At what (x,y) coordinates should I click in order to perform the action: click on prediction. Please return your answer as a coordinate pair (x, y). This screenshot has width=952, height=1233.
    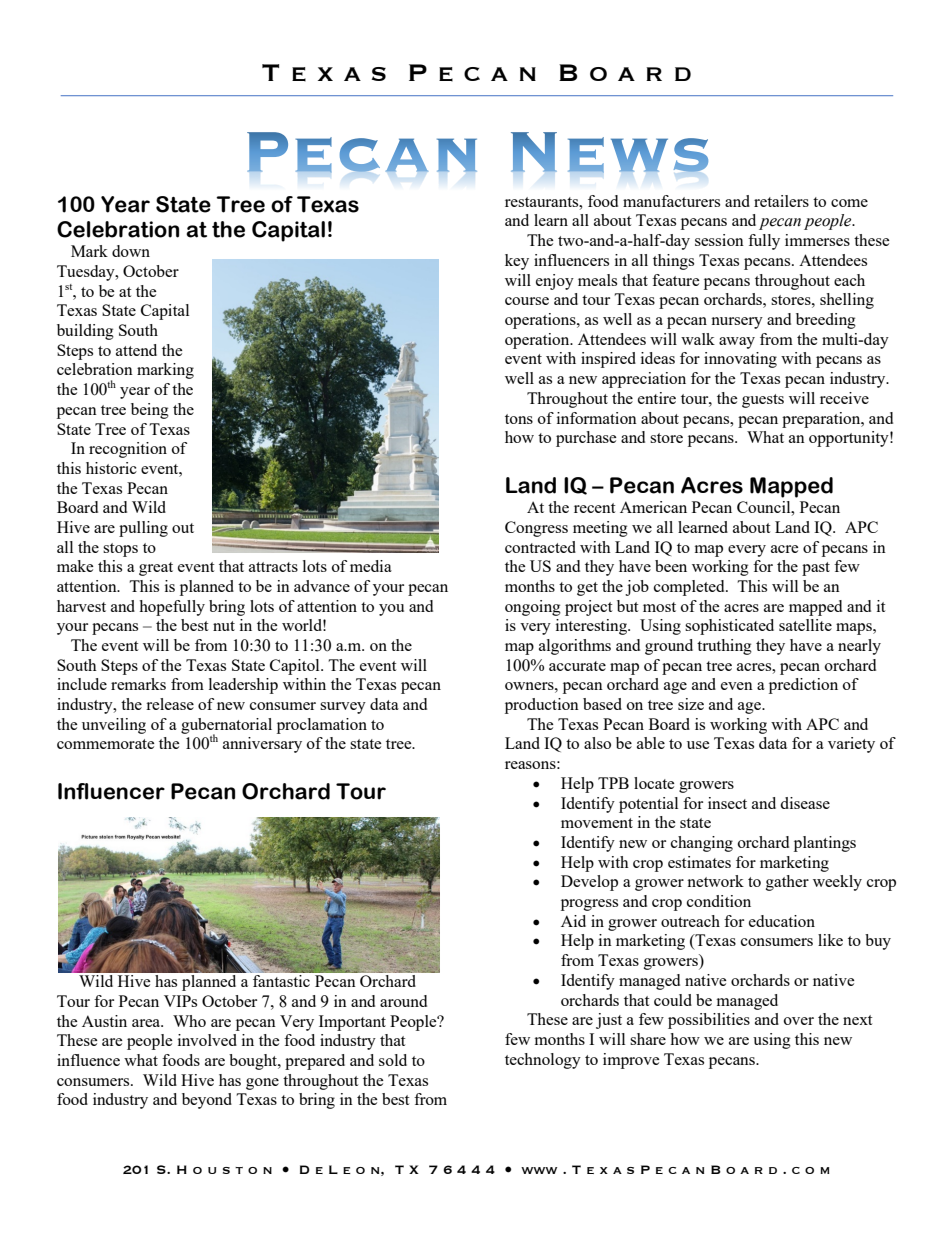
    Looking at the image, I should click on (803, 686).
